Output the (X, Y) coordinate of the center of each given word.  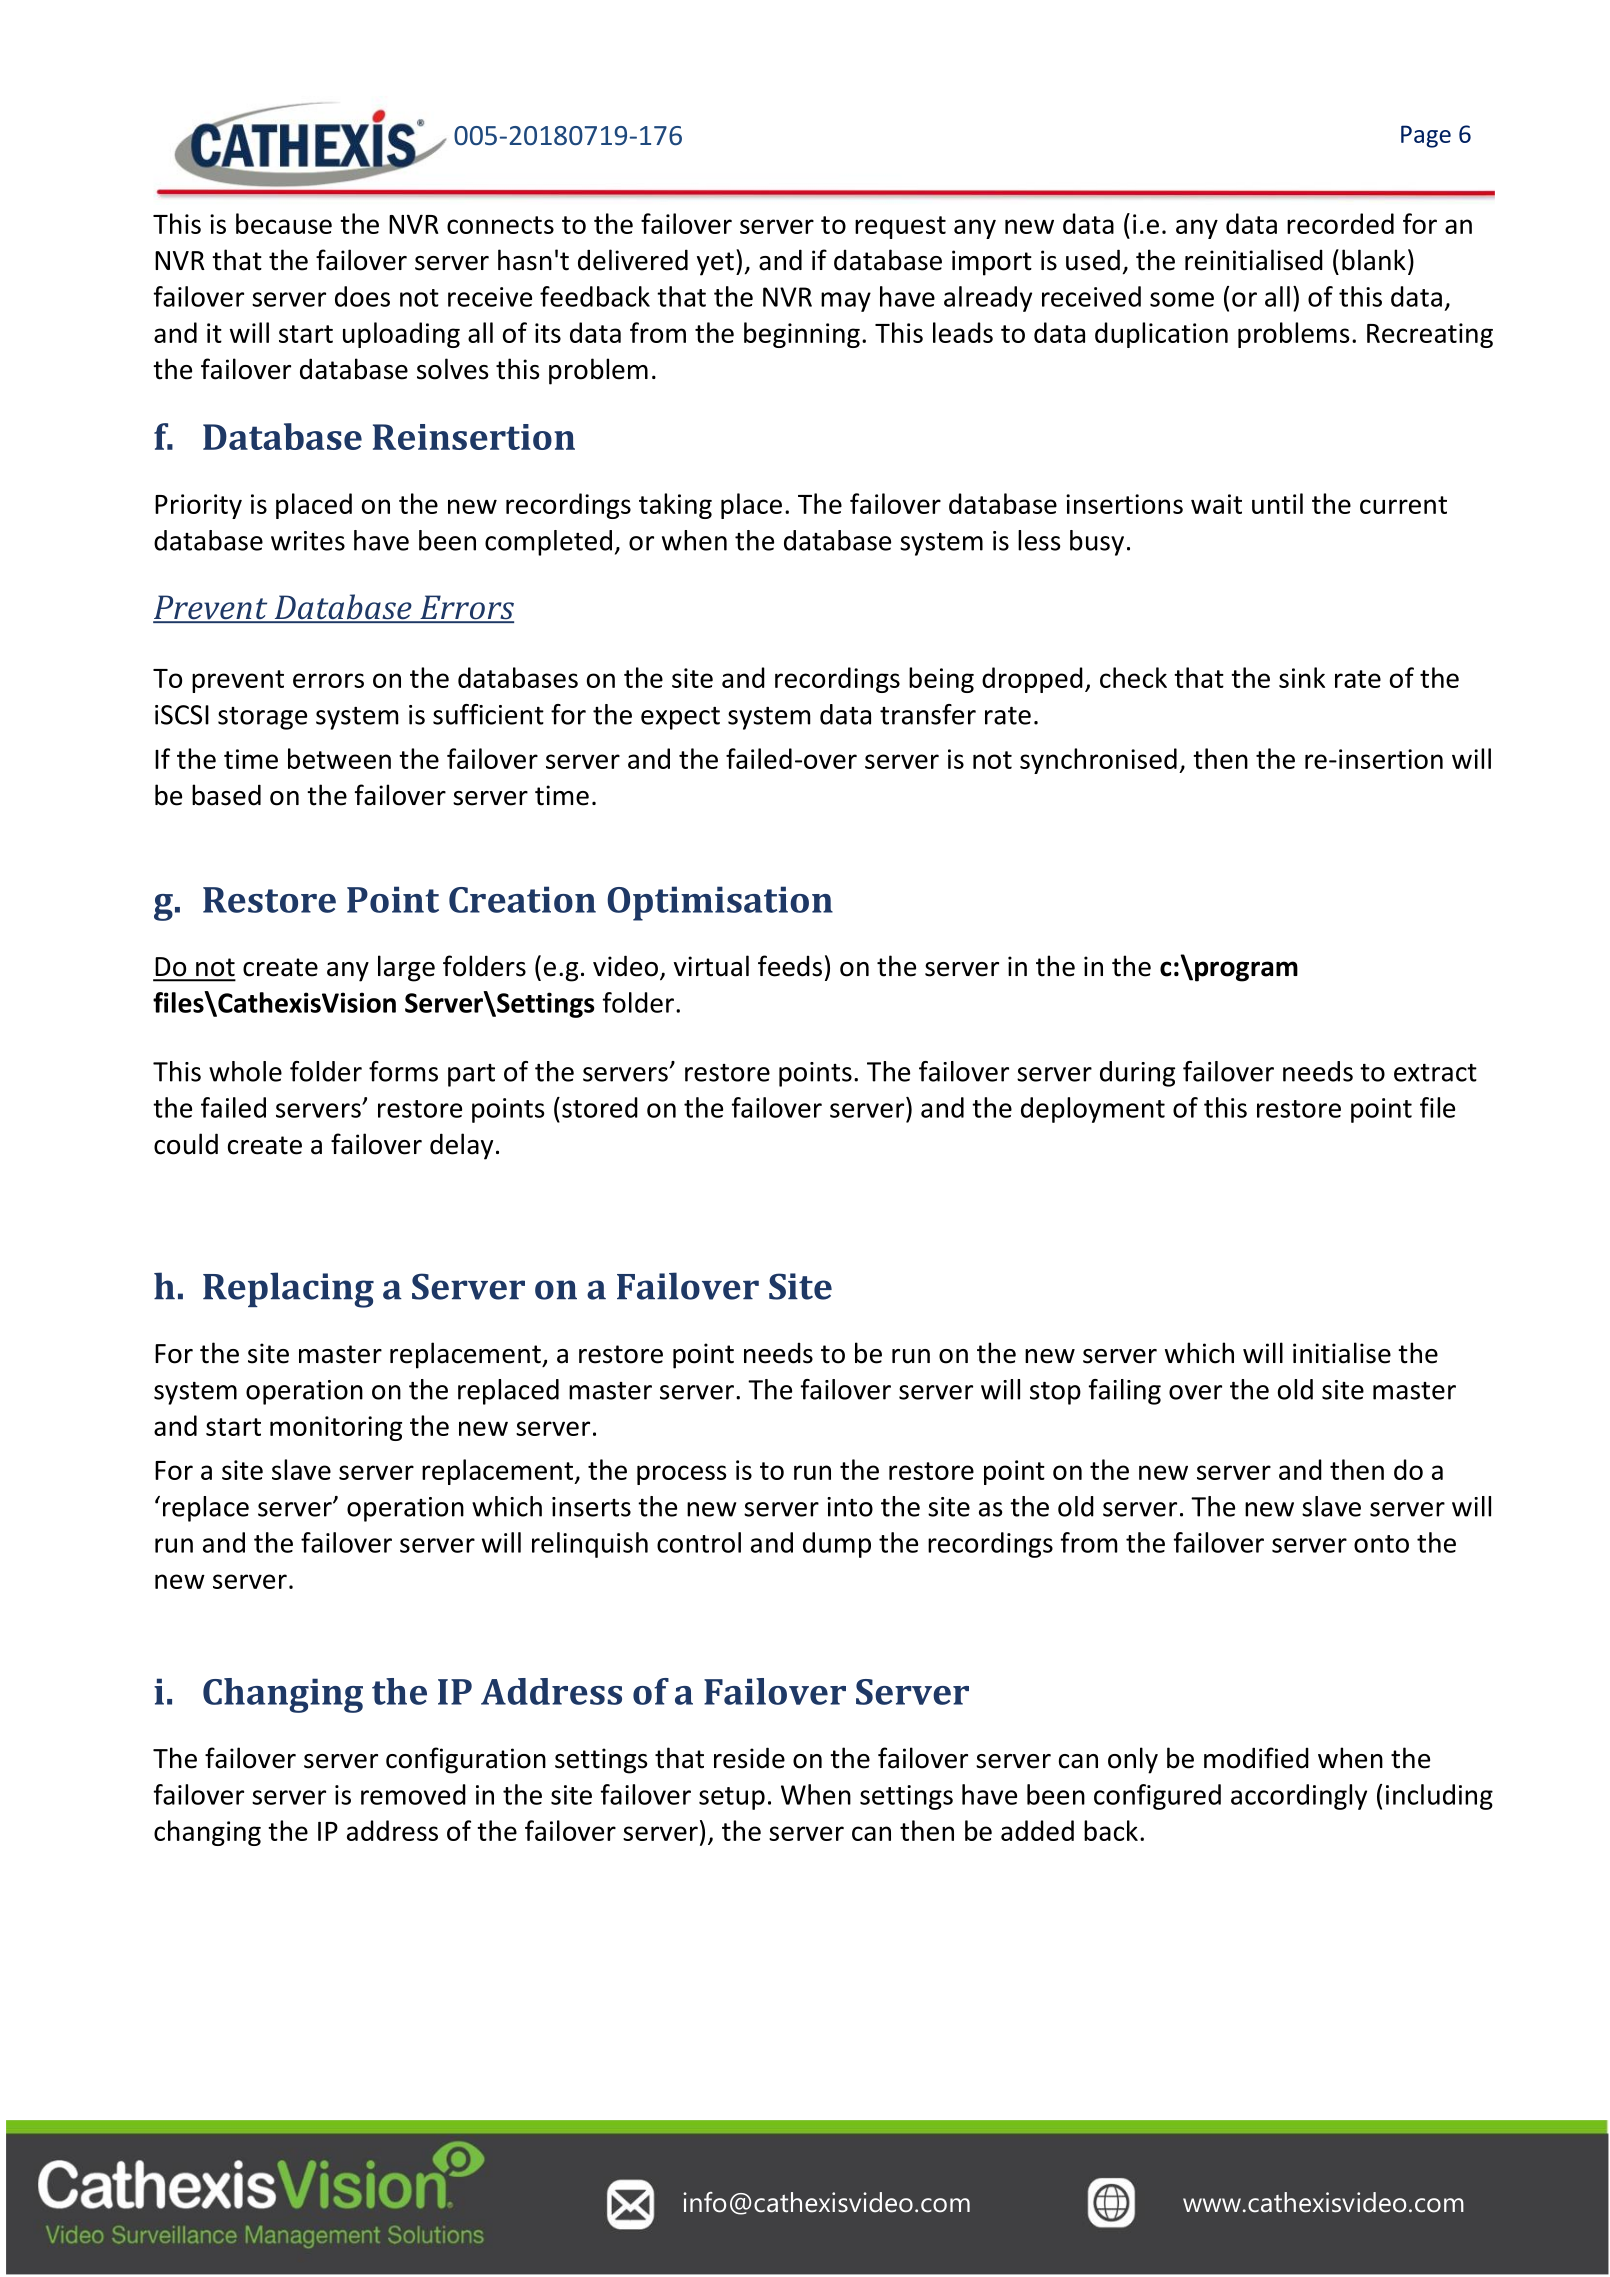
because (284, 223)
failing (1125, 1392)
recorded (1340, 223)
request (900, 227)
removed (413, 1794)
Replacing (288, 1290)
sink (1302, 677)
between (339, 758)
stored (600, 1107)
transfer (928, 714)
